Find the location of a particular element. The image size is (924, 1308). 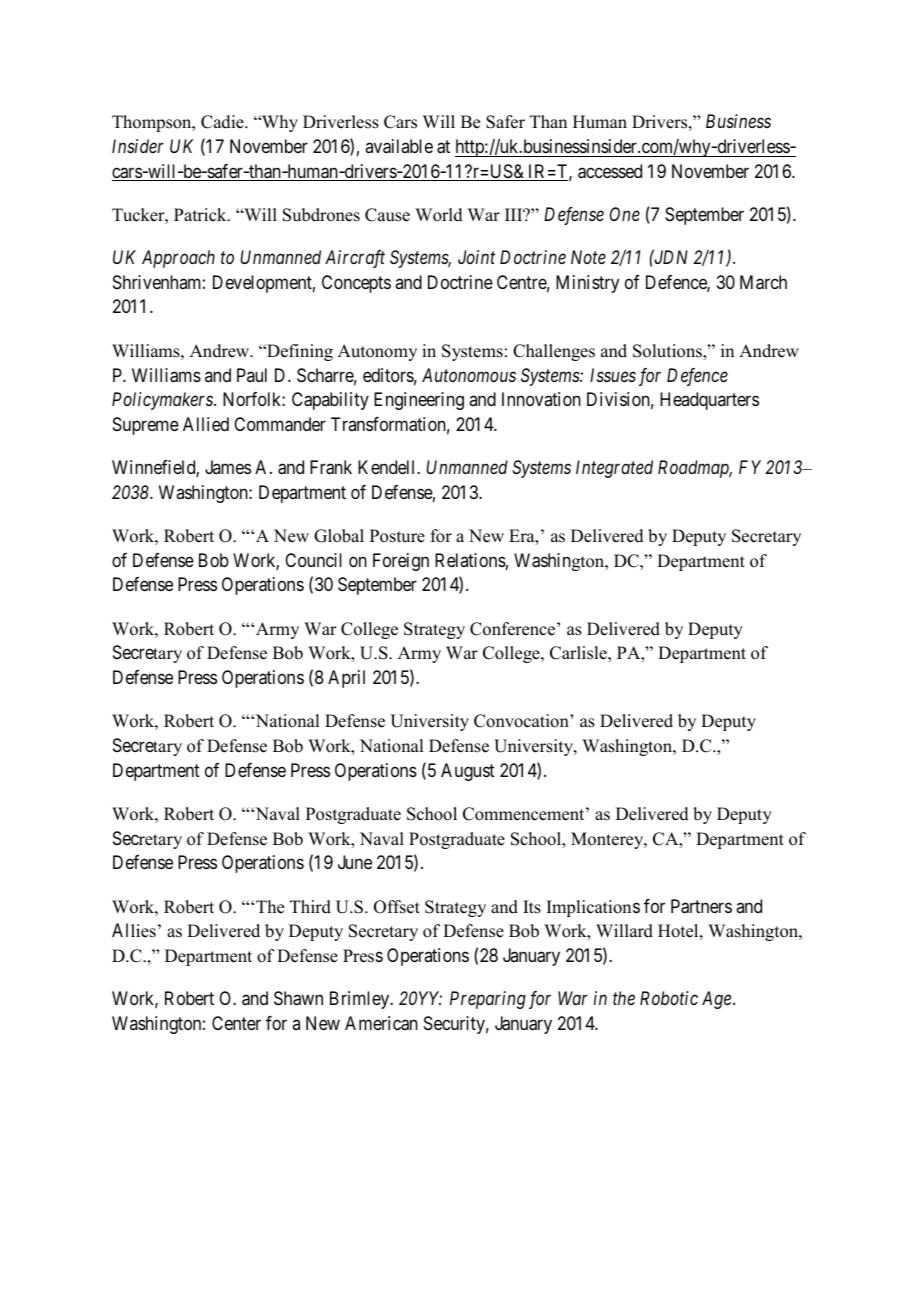

Note is located at coordinates (588, 257).
